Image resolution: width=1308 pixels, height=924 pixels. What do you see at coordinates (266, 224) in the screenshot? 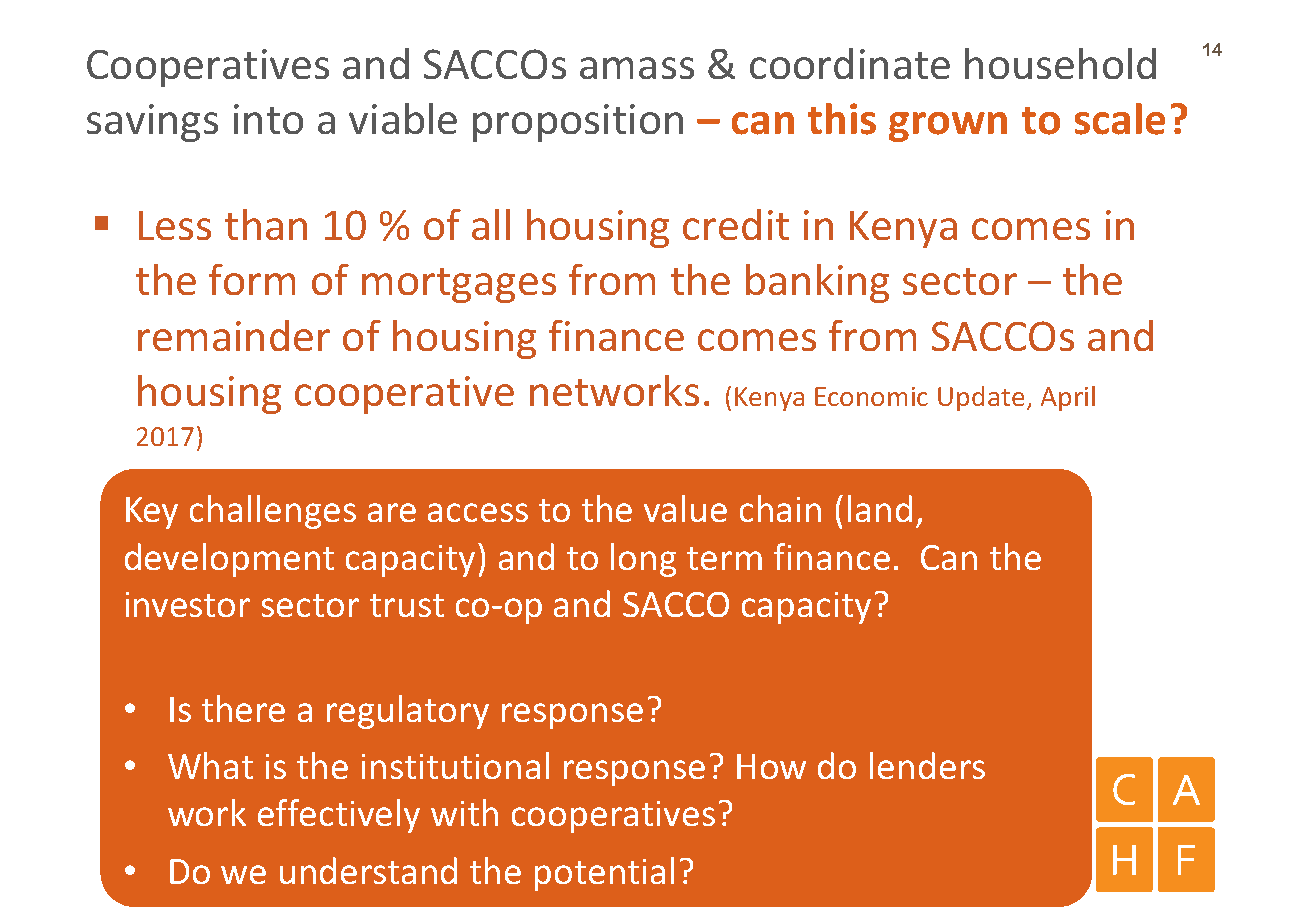
I see `than` at bounding box center [266, 224].
